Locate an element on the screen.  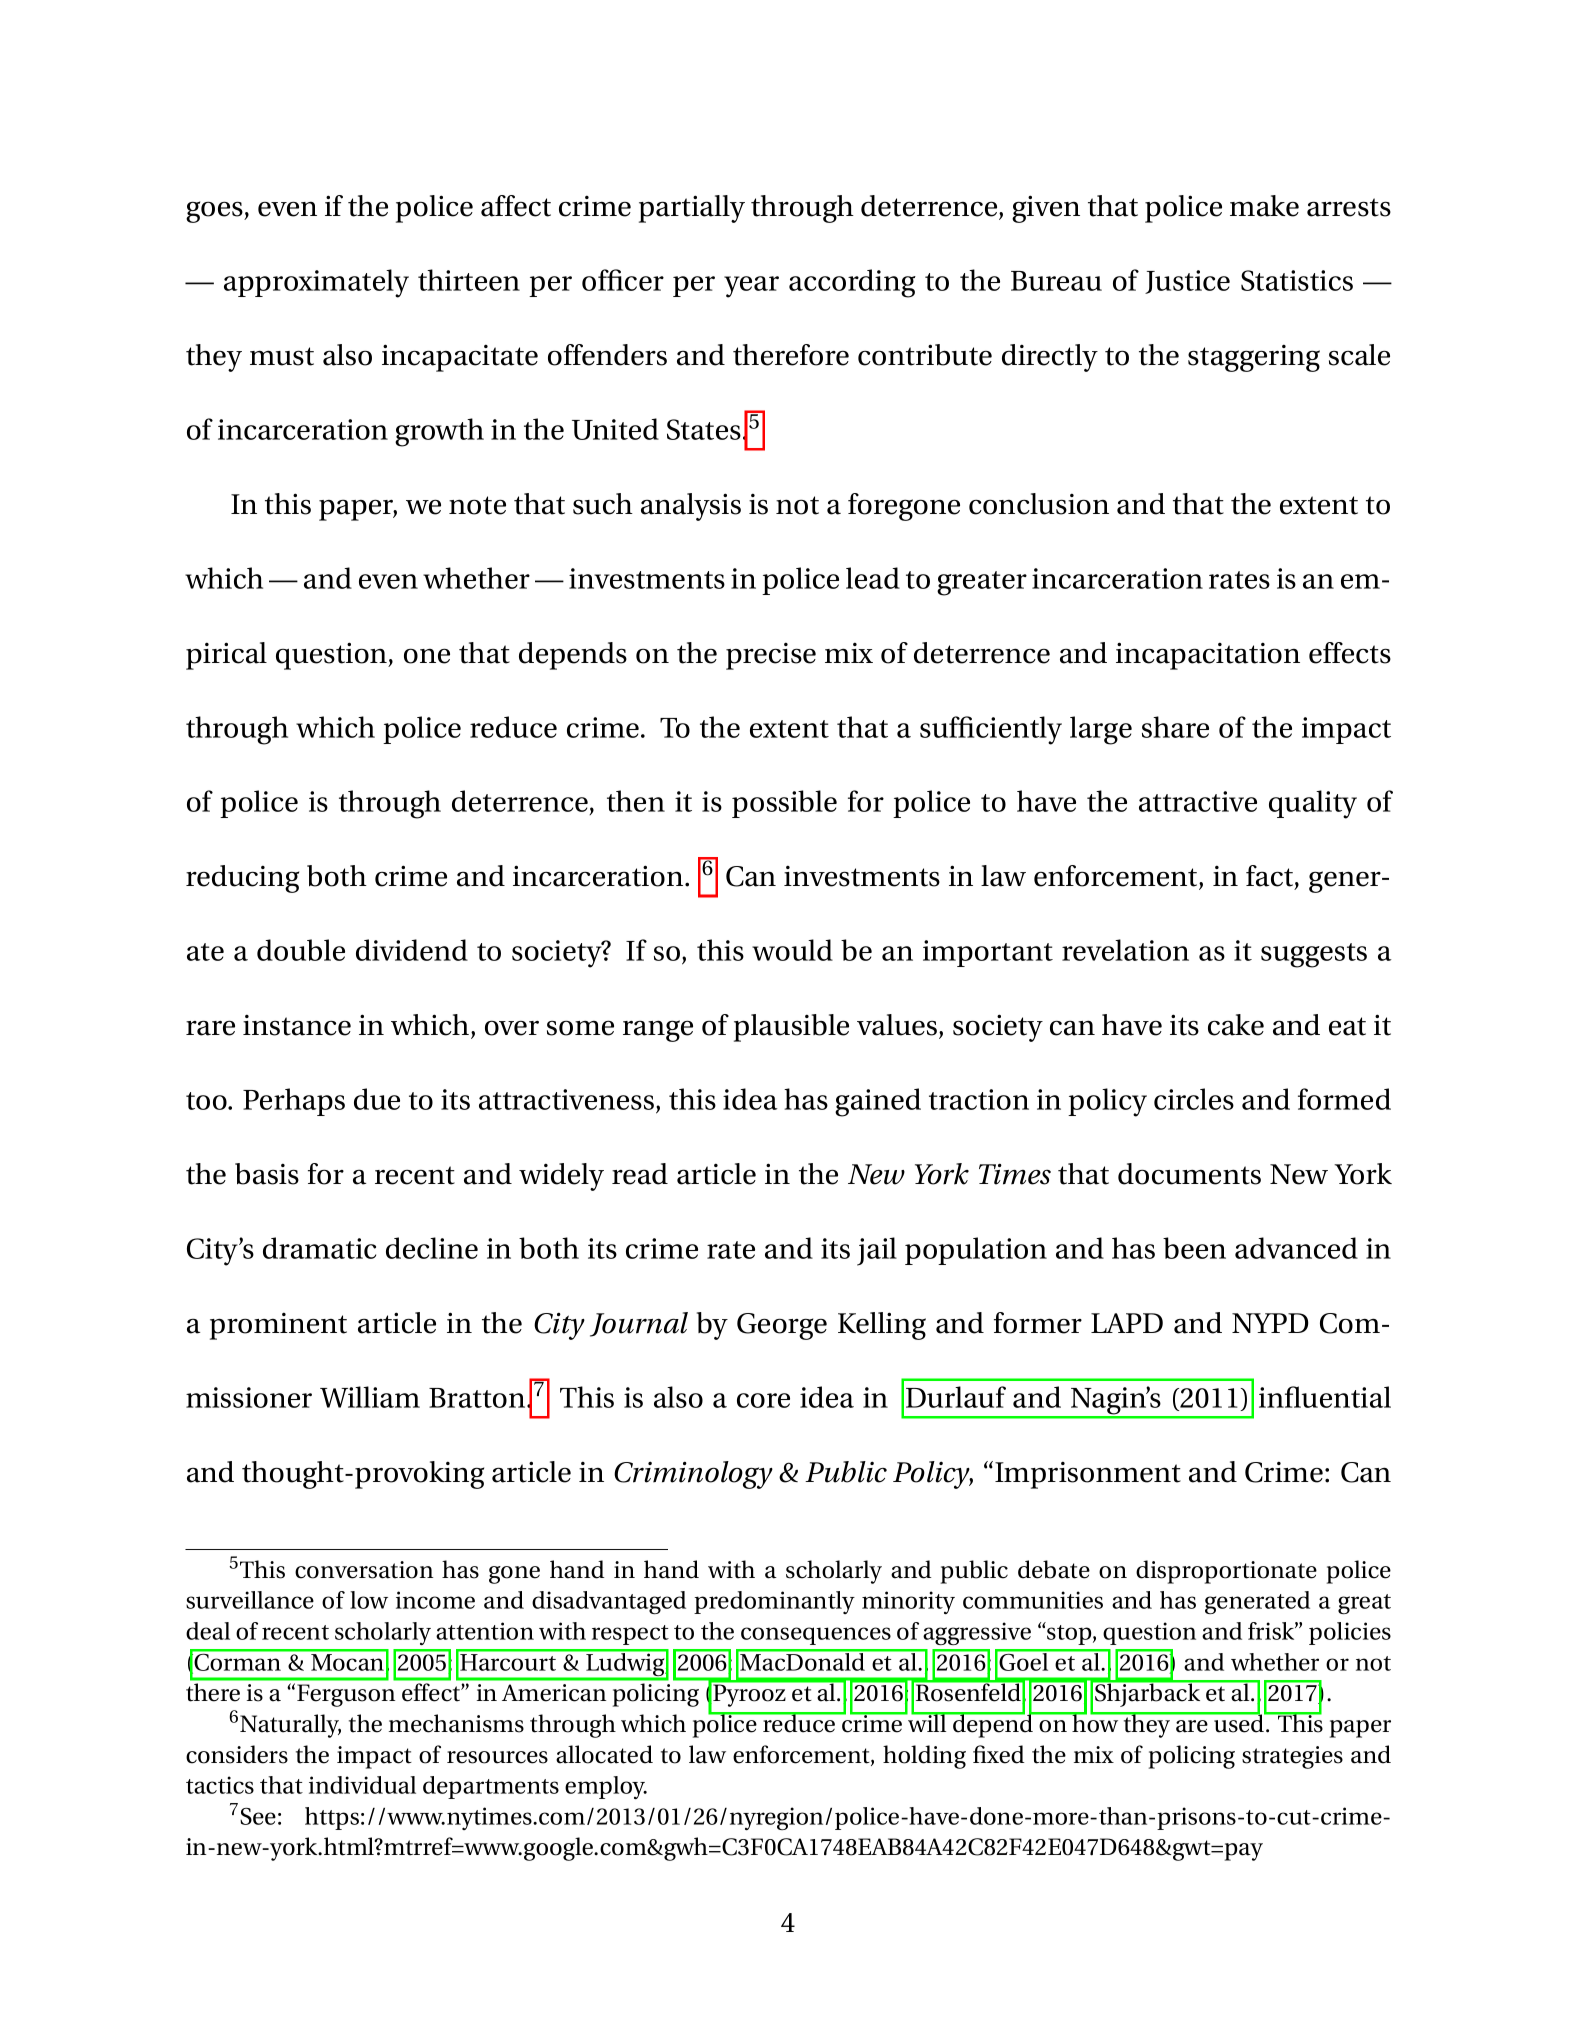
reducing is located at coordinates (242, 879).
